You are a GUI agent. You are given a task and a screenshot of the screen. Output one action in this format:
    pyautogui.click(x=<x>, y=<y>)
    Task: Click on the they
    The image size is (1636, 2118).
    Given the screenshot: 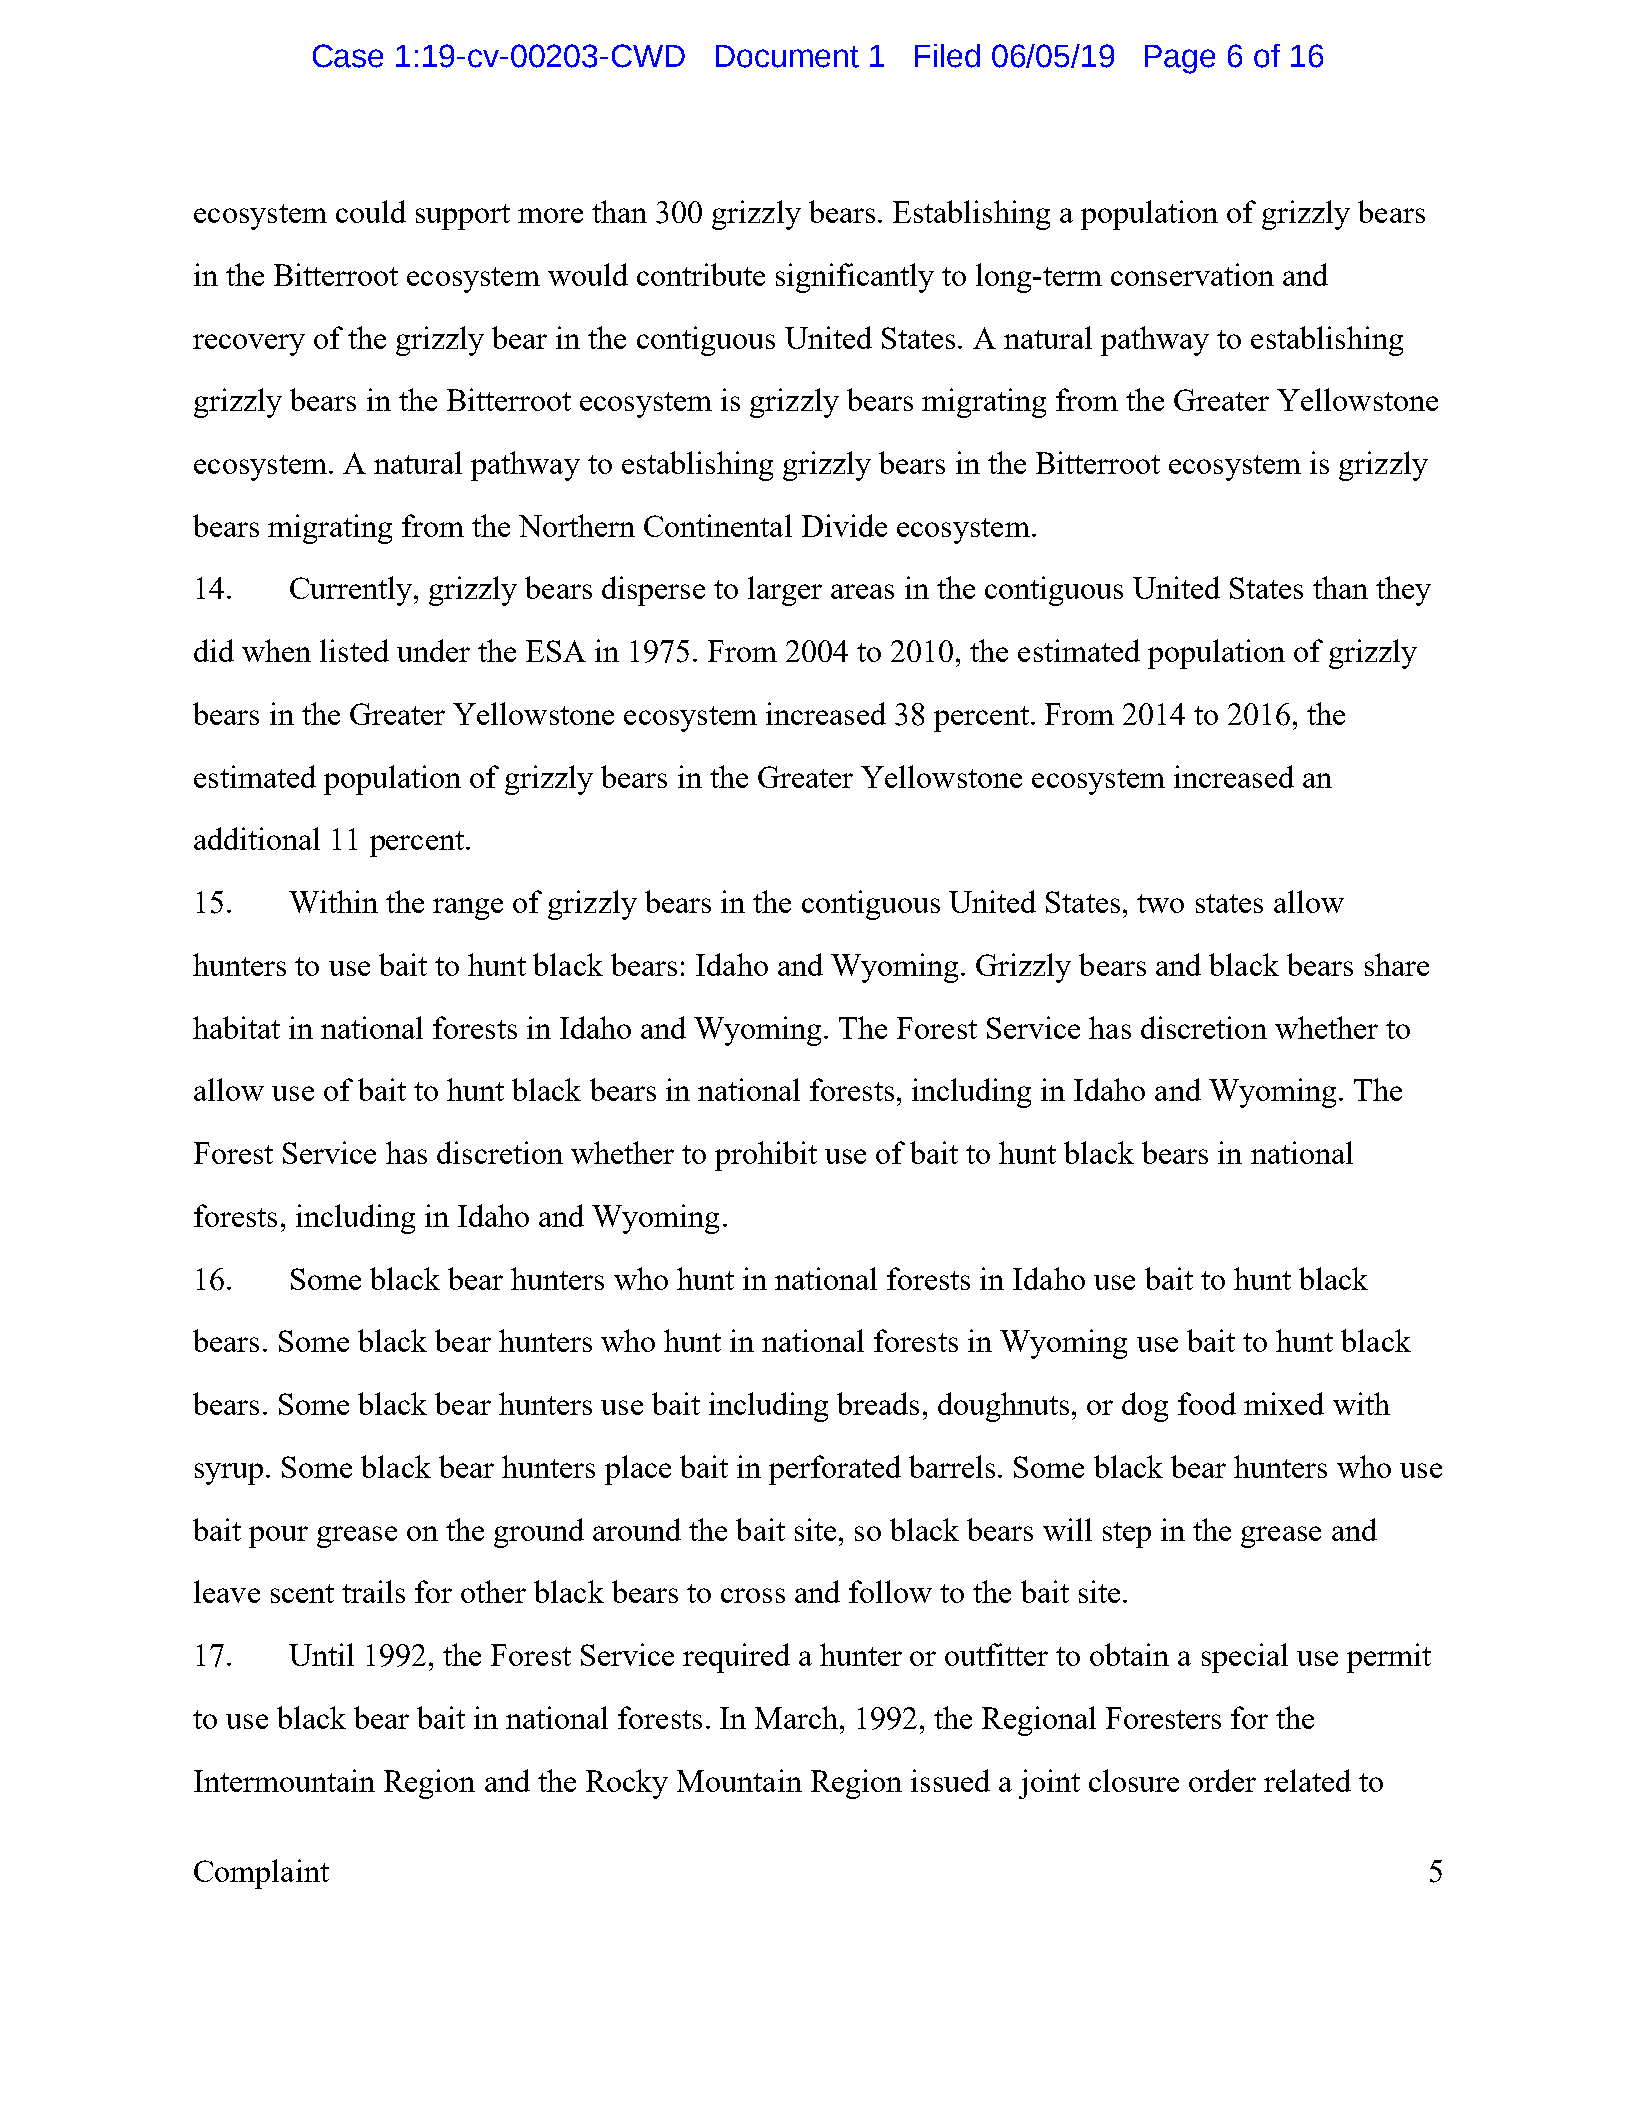 What is the action you would take?
    pyautogui.click(x=1403, y=591)
